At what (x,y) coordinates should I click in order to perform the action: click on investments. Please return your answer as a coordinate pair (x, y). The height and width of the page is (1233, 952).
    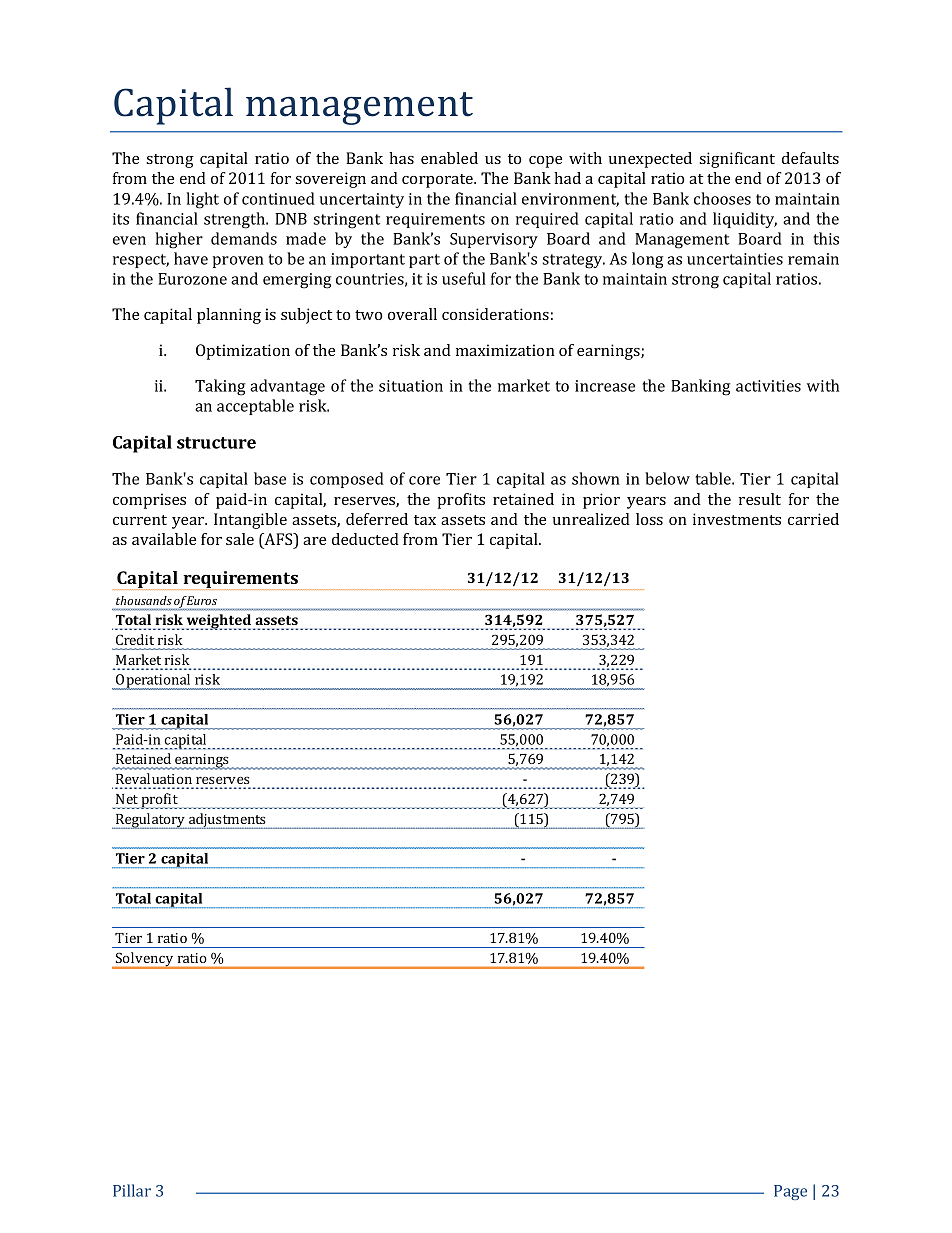
    Looking at the image, I should click on (737, 519).
